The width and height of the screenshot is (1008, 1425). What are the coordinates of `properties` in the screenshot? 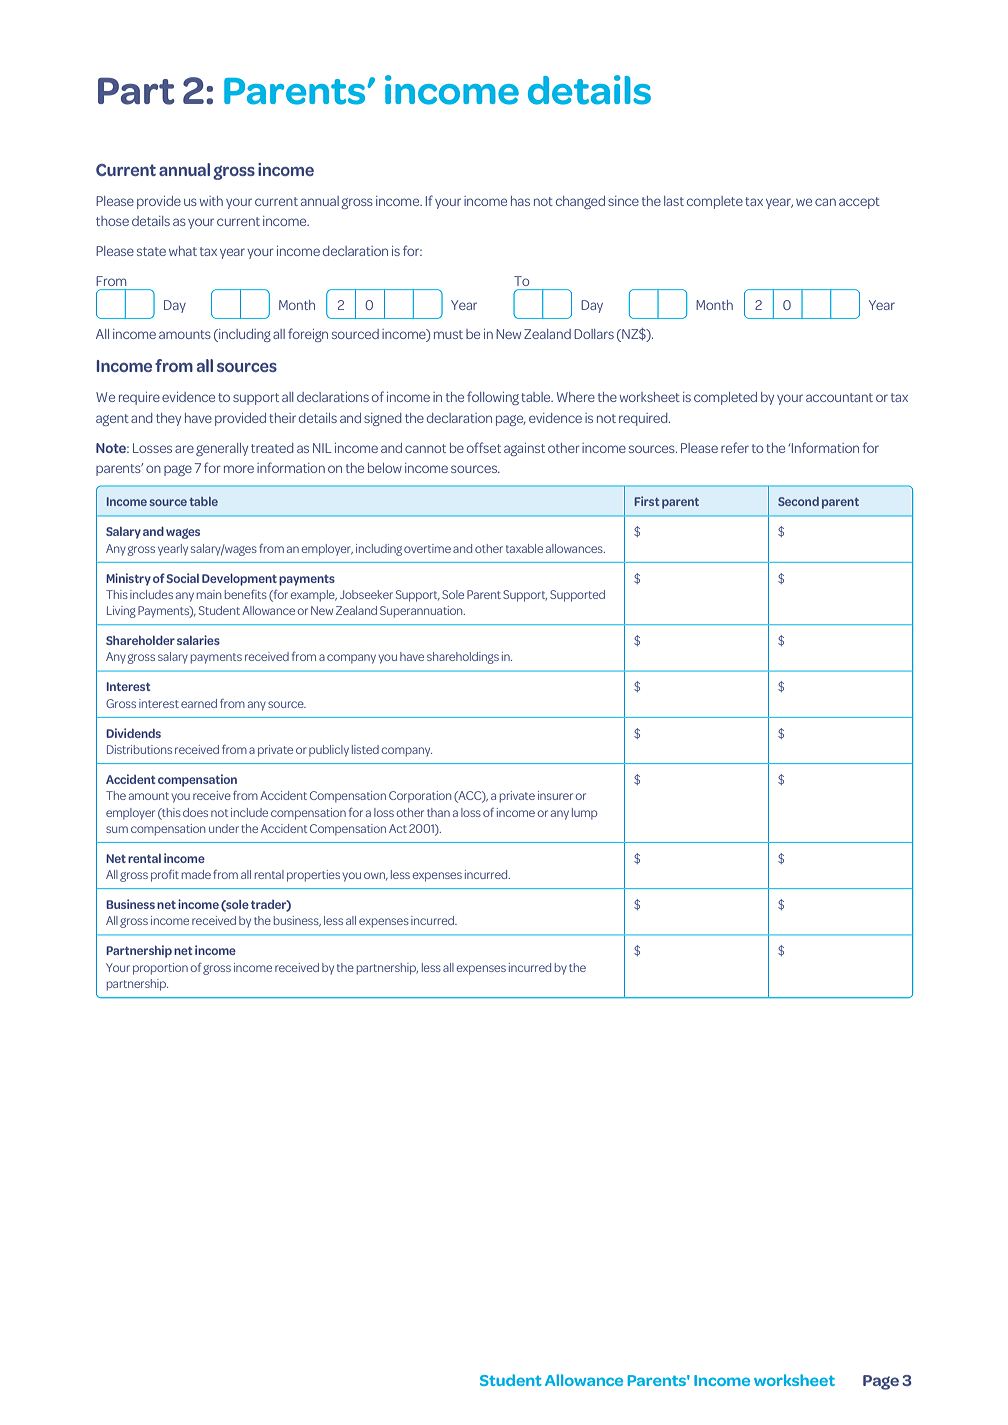 It's located at (313, 876).
